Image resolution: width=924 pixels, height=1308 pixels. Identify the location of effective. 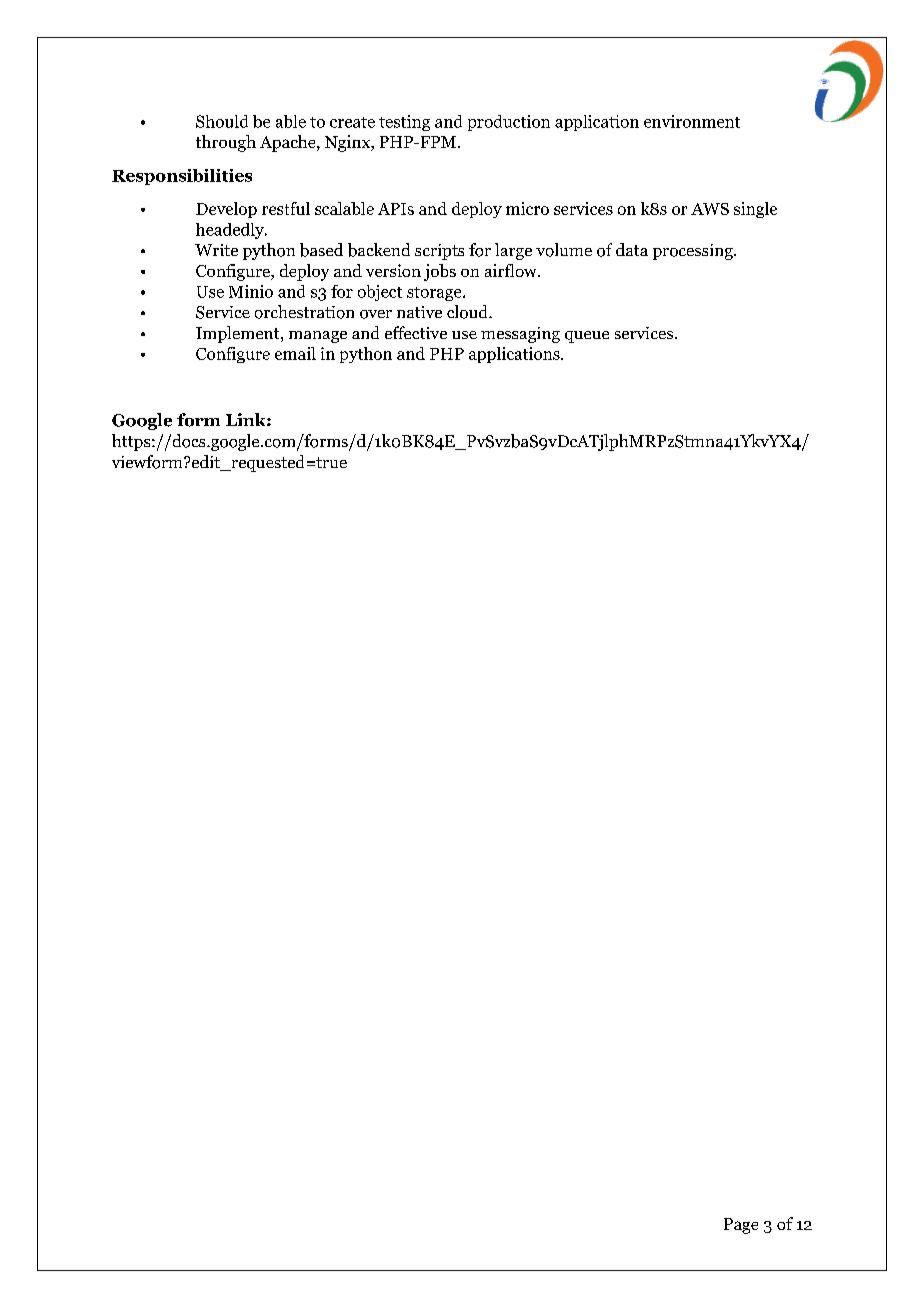
(416, 332).
